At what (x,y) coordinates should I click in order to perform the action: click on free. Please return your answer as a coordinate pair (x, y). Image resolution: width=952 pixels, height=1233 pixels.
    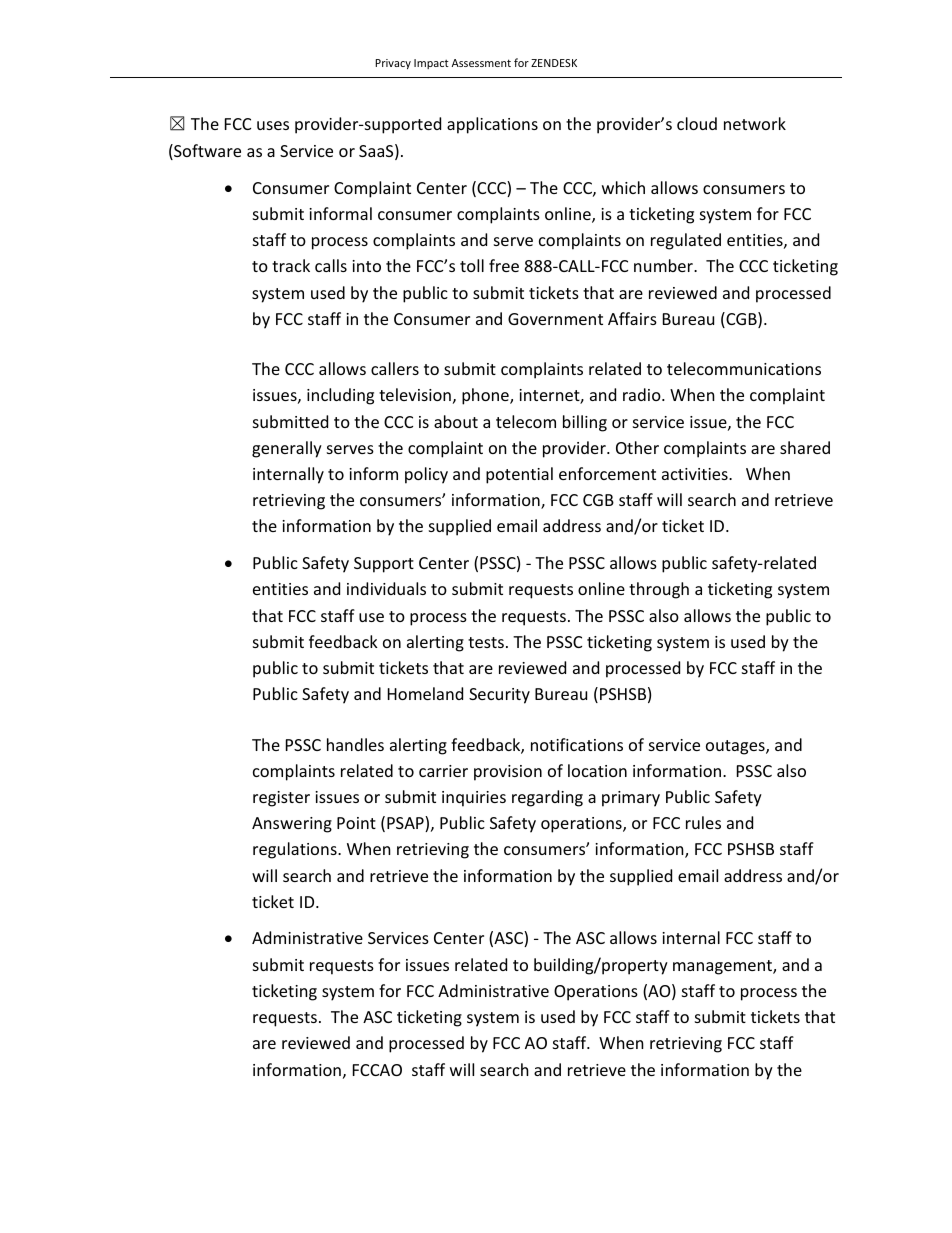
    Looking at the image, I should click on (504, 265).
